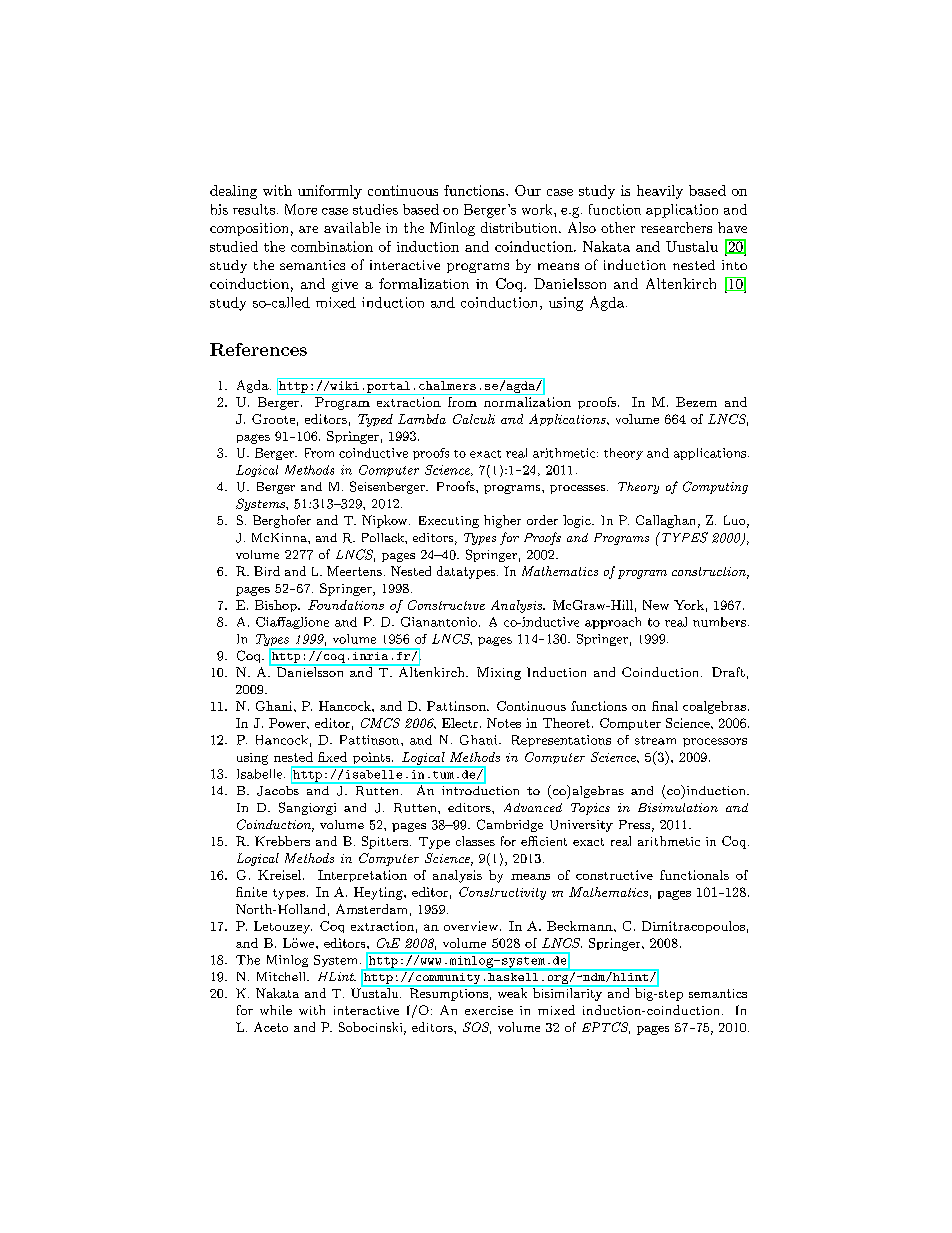 The width and height of the screenshot is (952, 1233). I want to click on Bisimulation, so click(678, 807).
